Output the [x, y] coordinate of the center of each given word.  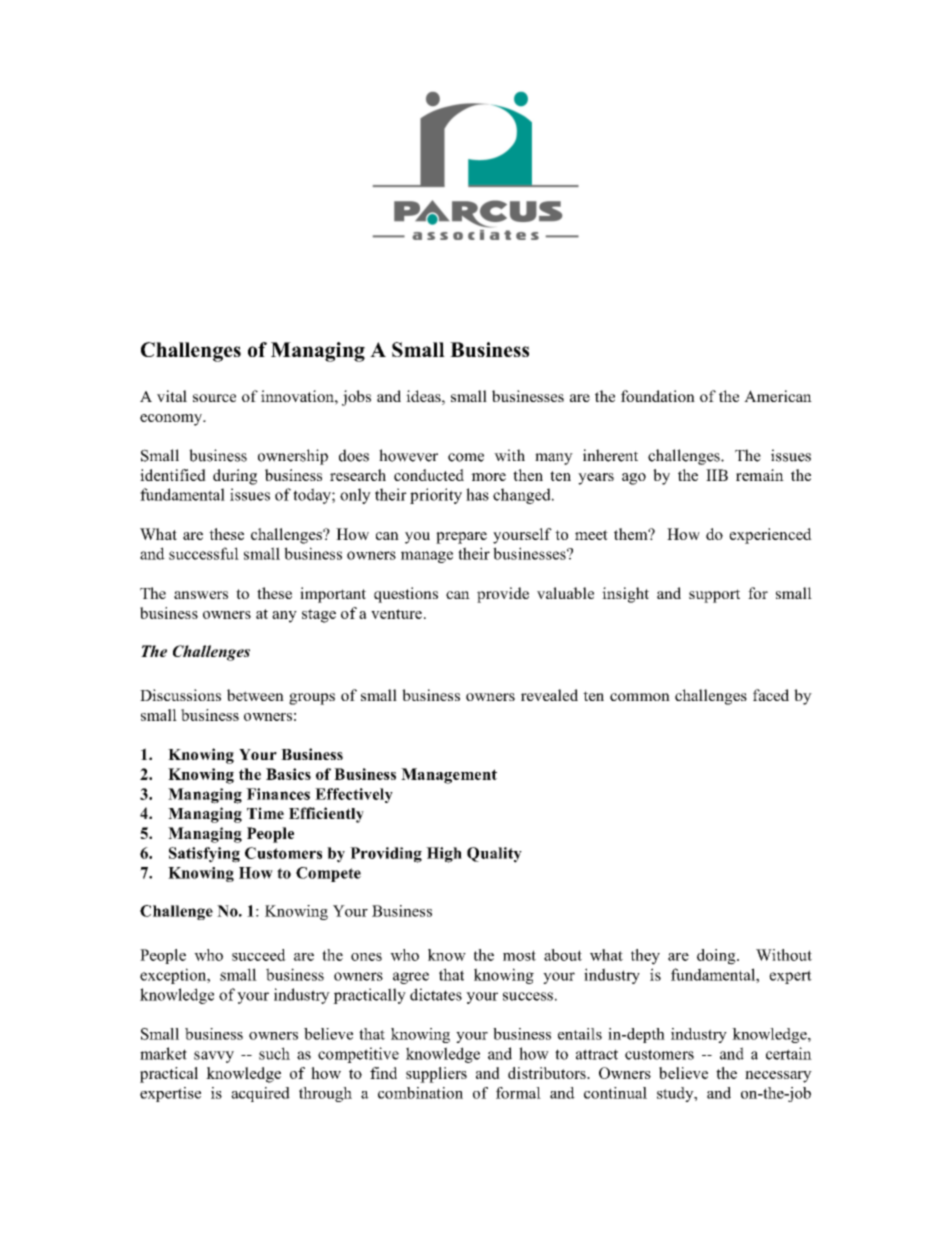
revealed [549, 695]
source [214, 398]
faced [771, 695]
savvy [214, 1057]
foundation [658, 396]
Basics [288, 774]
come [466, 457]
